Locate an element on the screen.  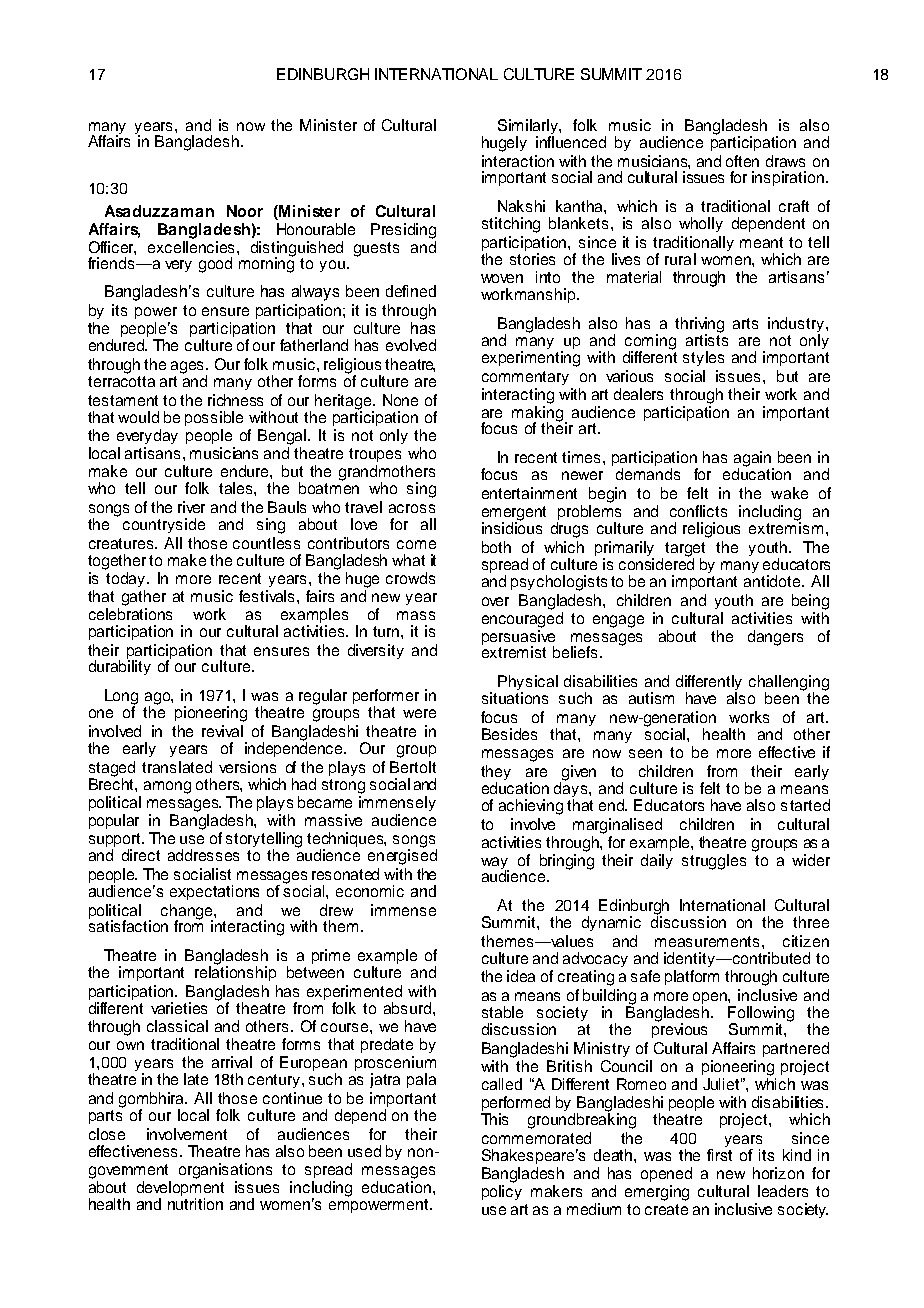
interaction is located at coordinates (518, 161).
